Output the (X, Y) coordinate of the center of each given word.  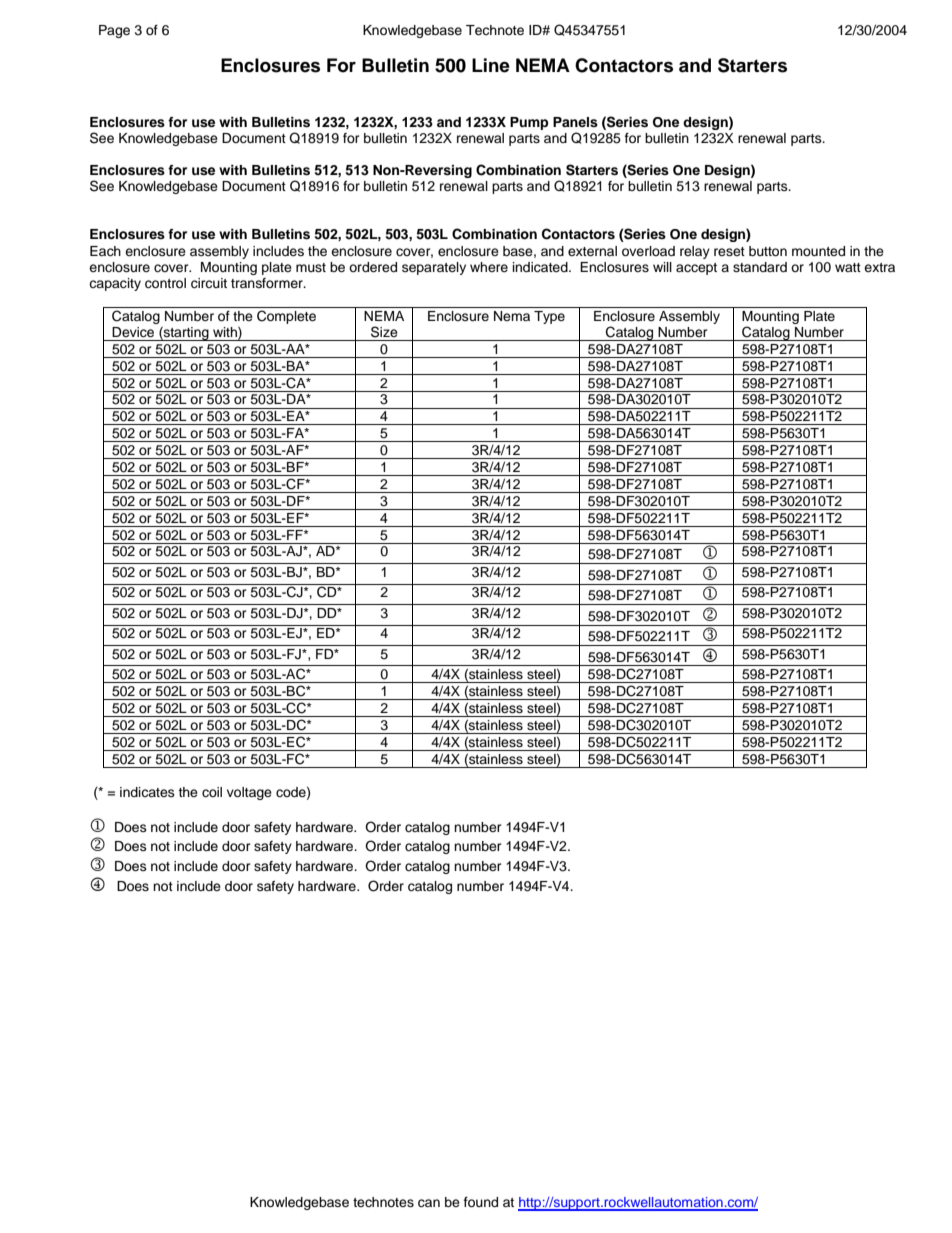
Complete (286, 317)
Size (384, 332)
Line (491, 65)
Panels (575, 122)
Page (114, 31)
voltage (249, 793)
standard (760, 267)
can (429, 1203)
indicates (147, 792)
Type (549, 317)
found (481, 1202)
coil (212, 792)
